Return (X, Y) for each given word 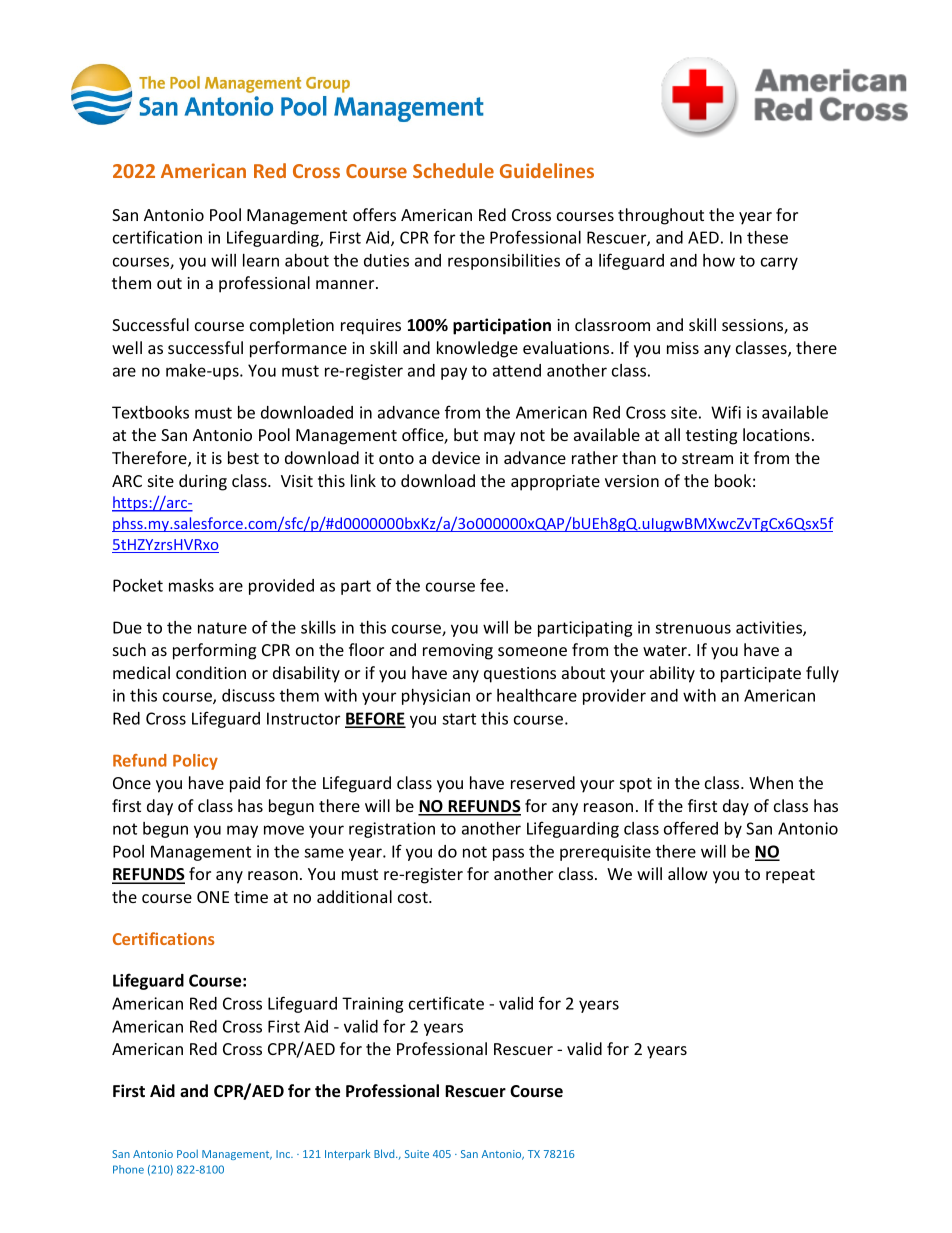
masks (191, 585)
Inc (284, 1154)
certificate (446, 1003)
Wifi (726, 412)
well (127, 347)
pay (454, 373)
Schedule (453, 170)
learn (261, 260)
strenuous (693, 628)
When (771, 782)
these (767, 237)
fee (492, 585)
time (251, 897)
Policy (195, 762)
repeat (790, 876)
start (459, 719)
